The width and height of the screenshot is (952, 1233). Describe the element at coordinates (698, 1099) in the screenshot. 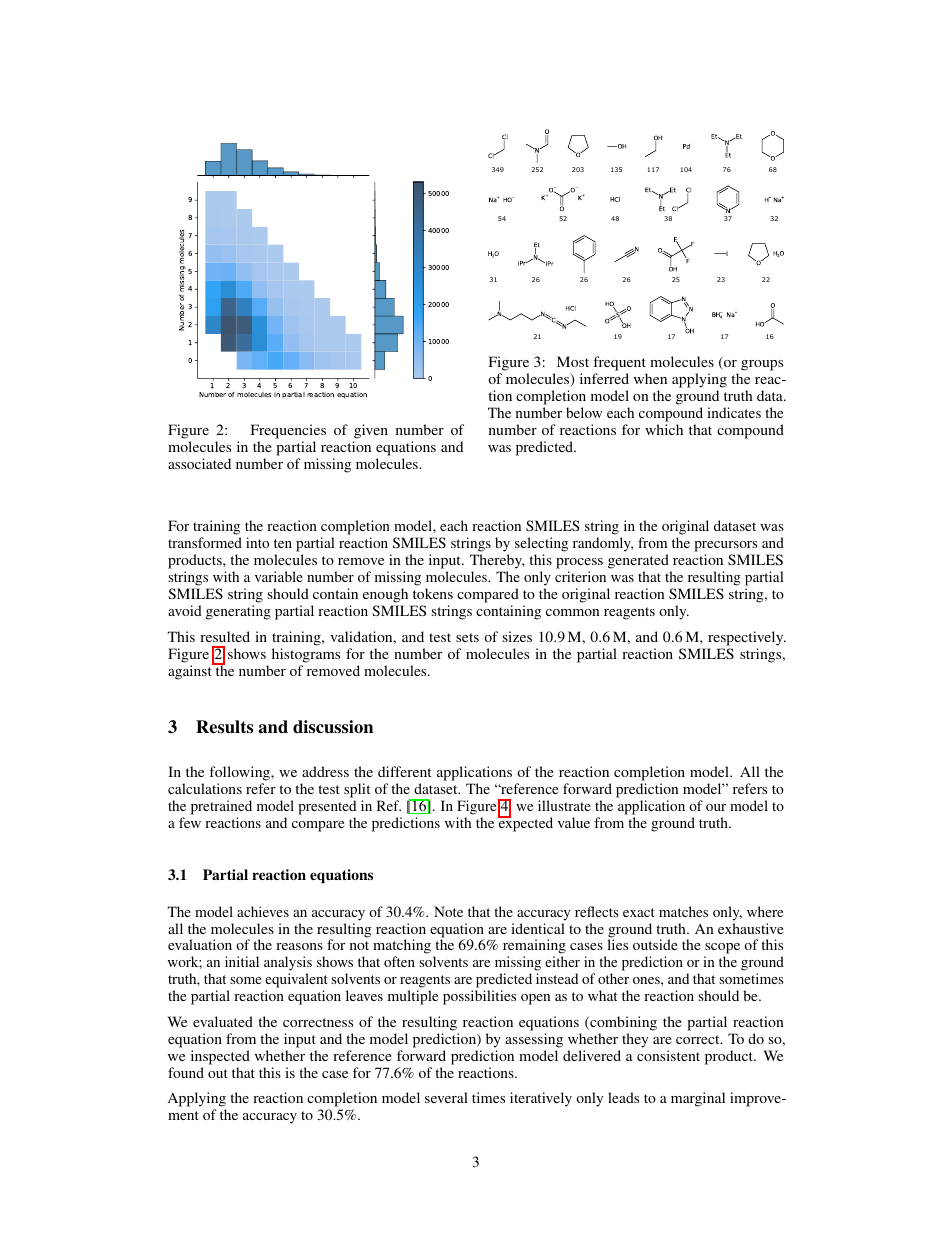

I see `marginal` at that location.
